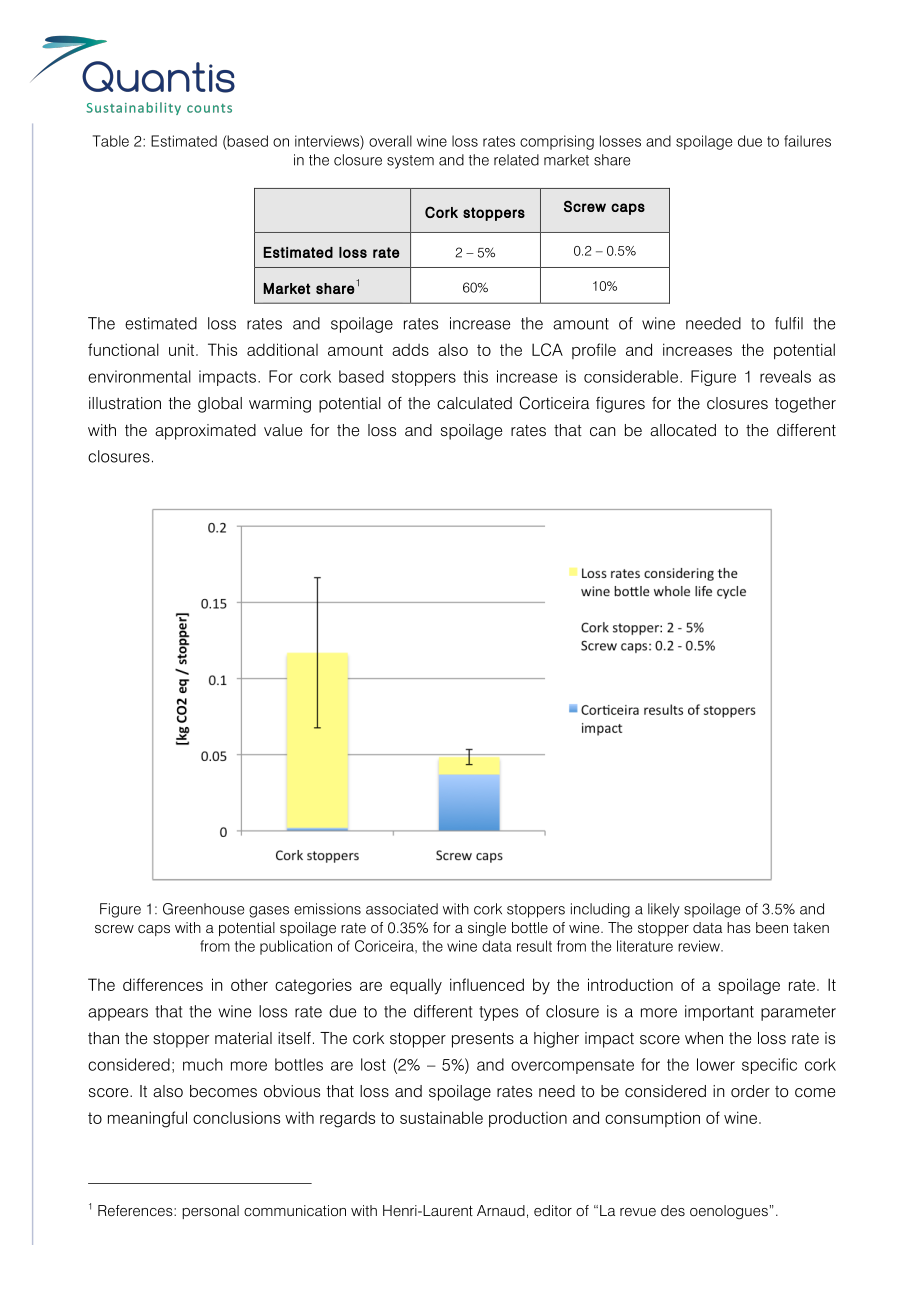 The width and height of the document is (924, 1308). What do you see at coordinates (402, 909) in the document?
I see `associated` at bounding box center [402, 909].
